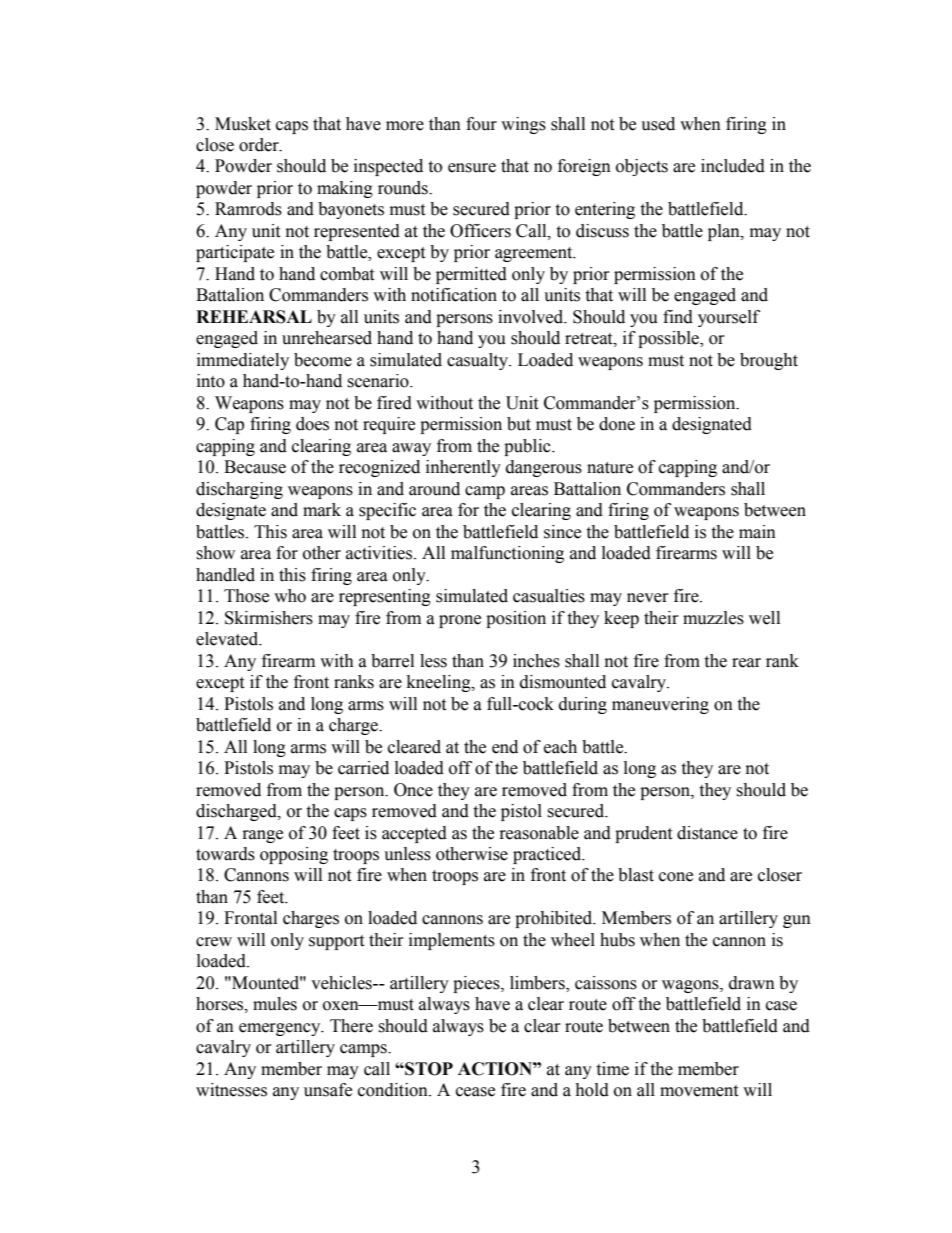 The width and height of the screenshot is (952, 1233). What do you see at coordinates (733, 166) in the screenshot?
I see `included` at bounding box center [733, 166].
